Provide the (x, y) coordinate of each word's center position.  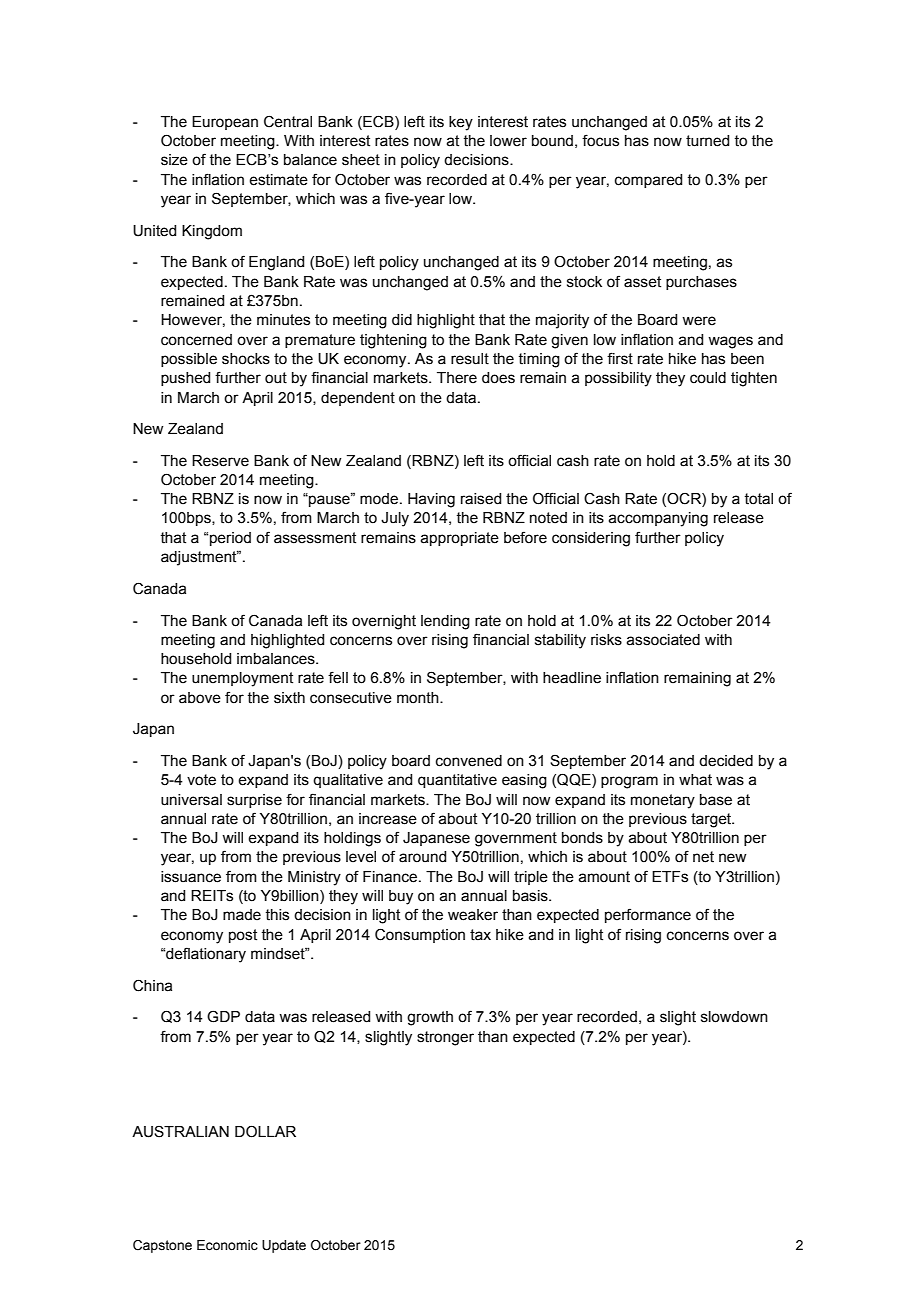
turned (707, 141)
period (230, 539)
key (461, 123)
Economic (227, 1245)
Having (431, 500)
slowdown (734, 1017)
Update (284, 1246)
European (225, 123)
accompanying (658, 519)
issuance (191, 877)
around (422, 857)
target (712, 820)
